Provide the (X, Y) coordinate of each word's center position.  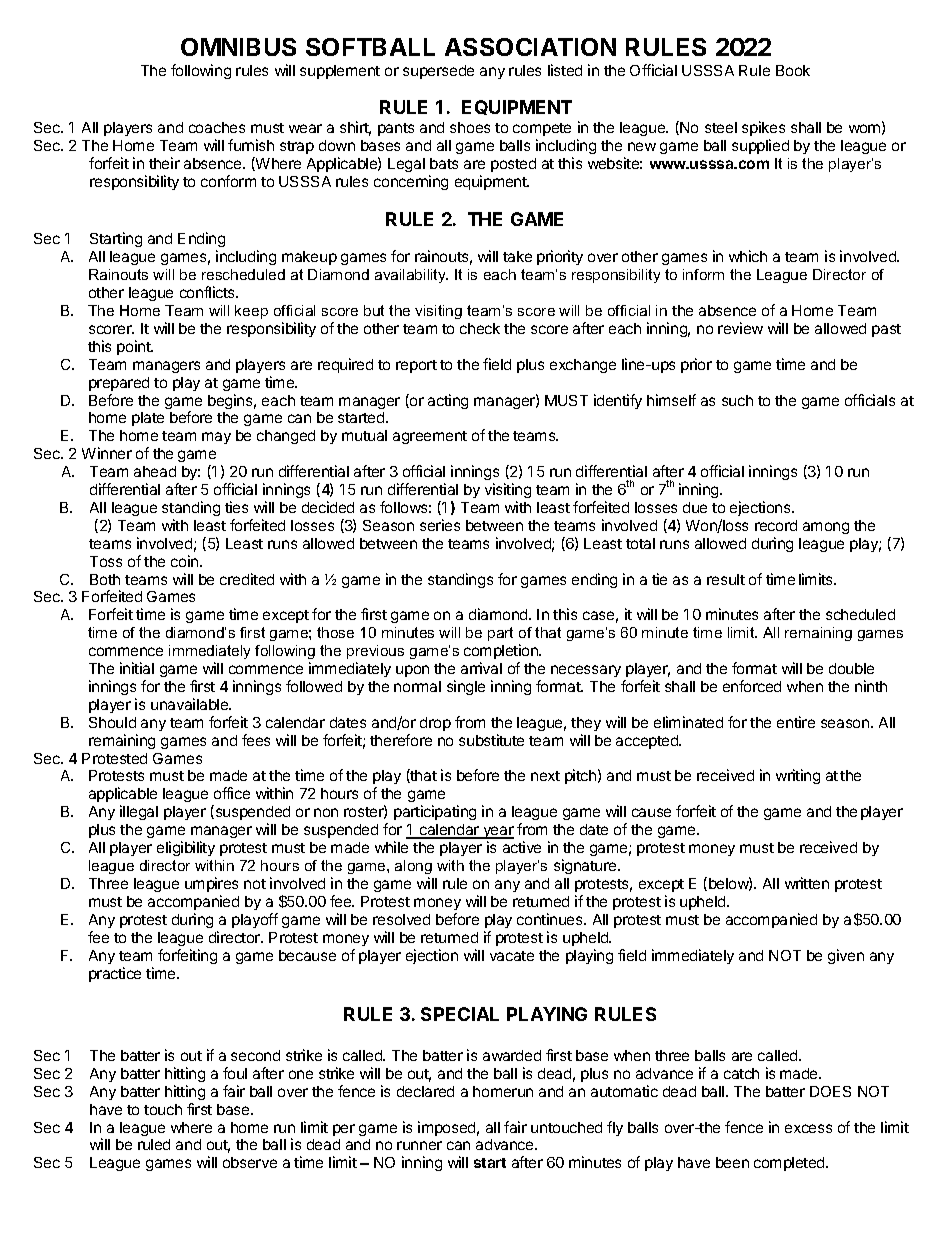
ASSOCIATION (530, 47)
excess (808, 1128)
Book (793, 70)
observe (250, 1162)
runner (419, 1145)
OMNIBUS (238, 47)
